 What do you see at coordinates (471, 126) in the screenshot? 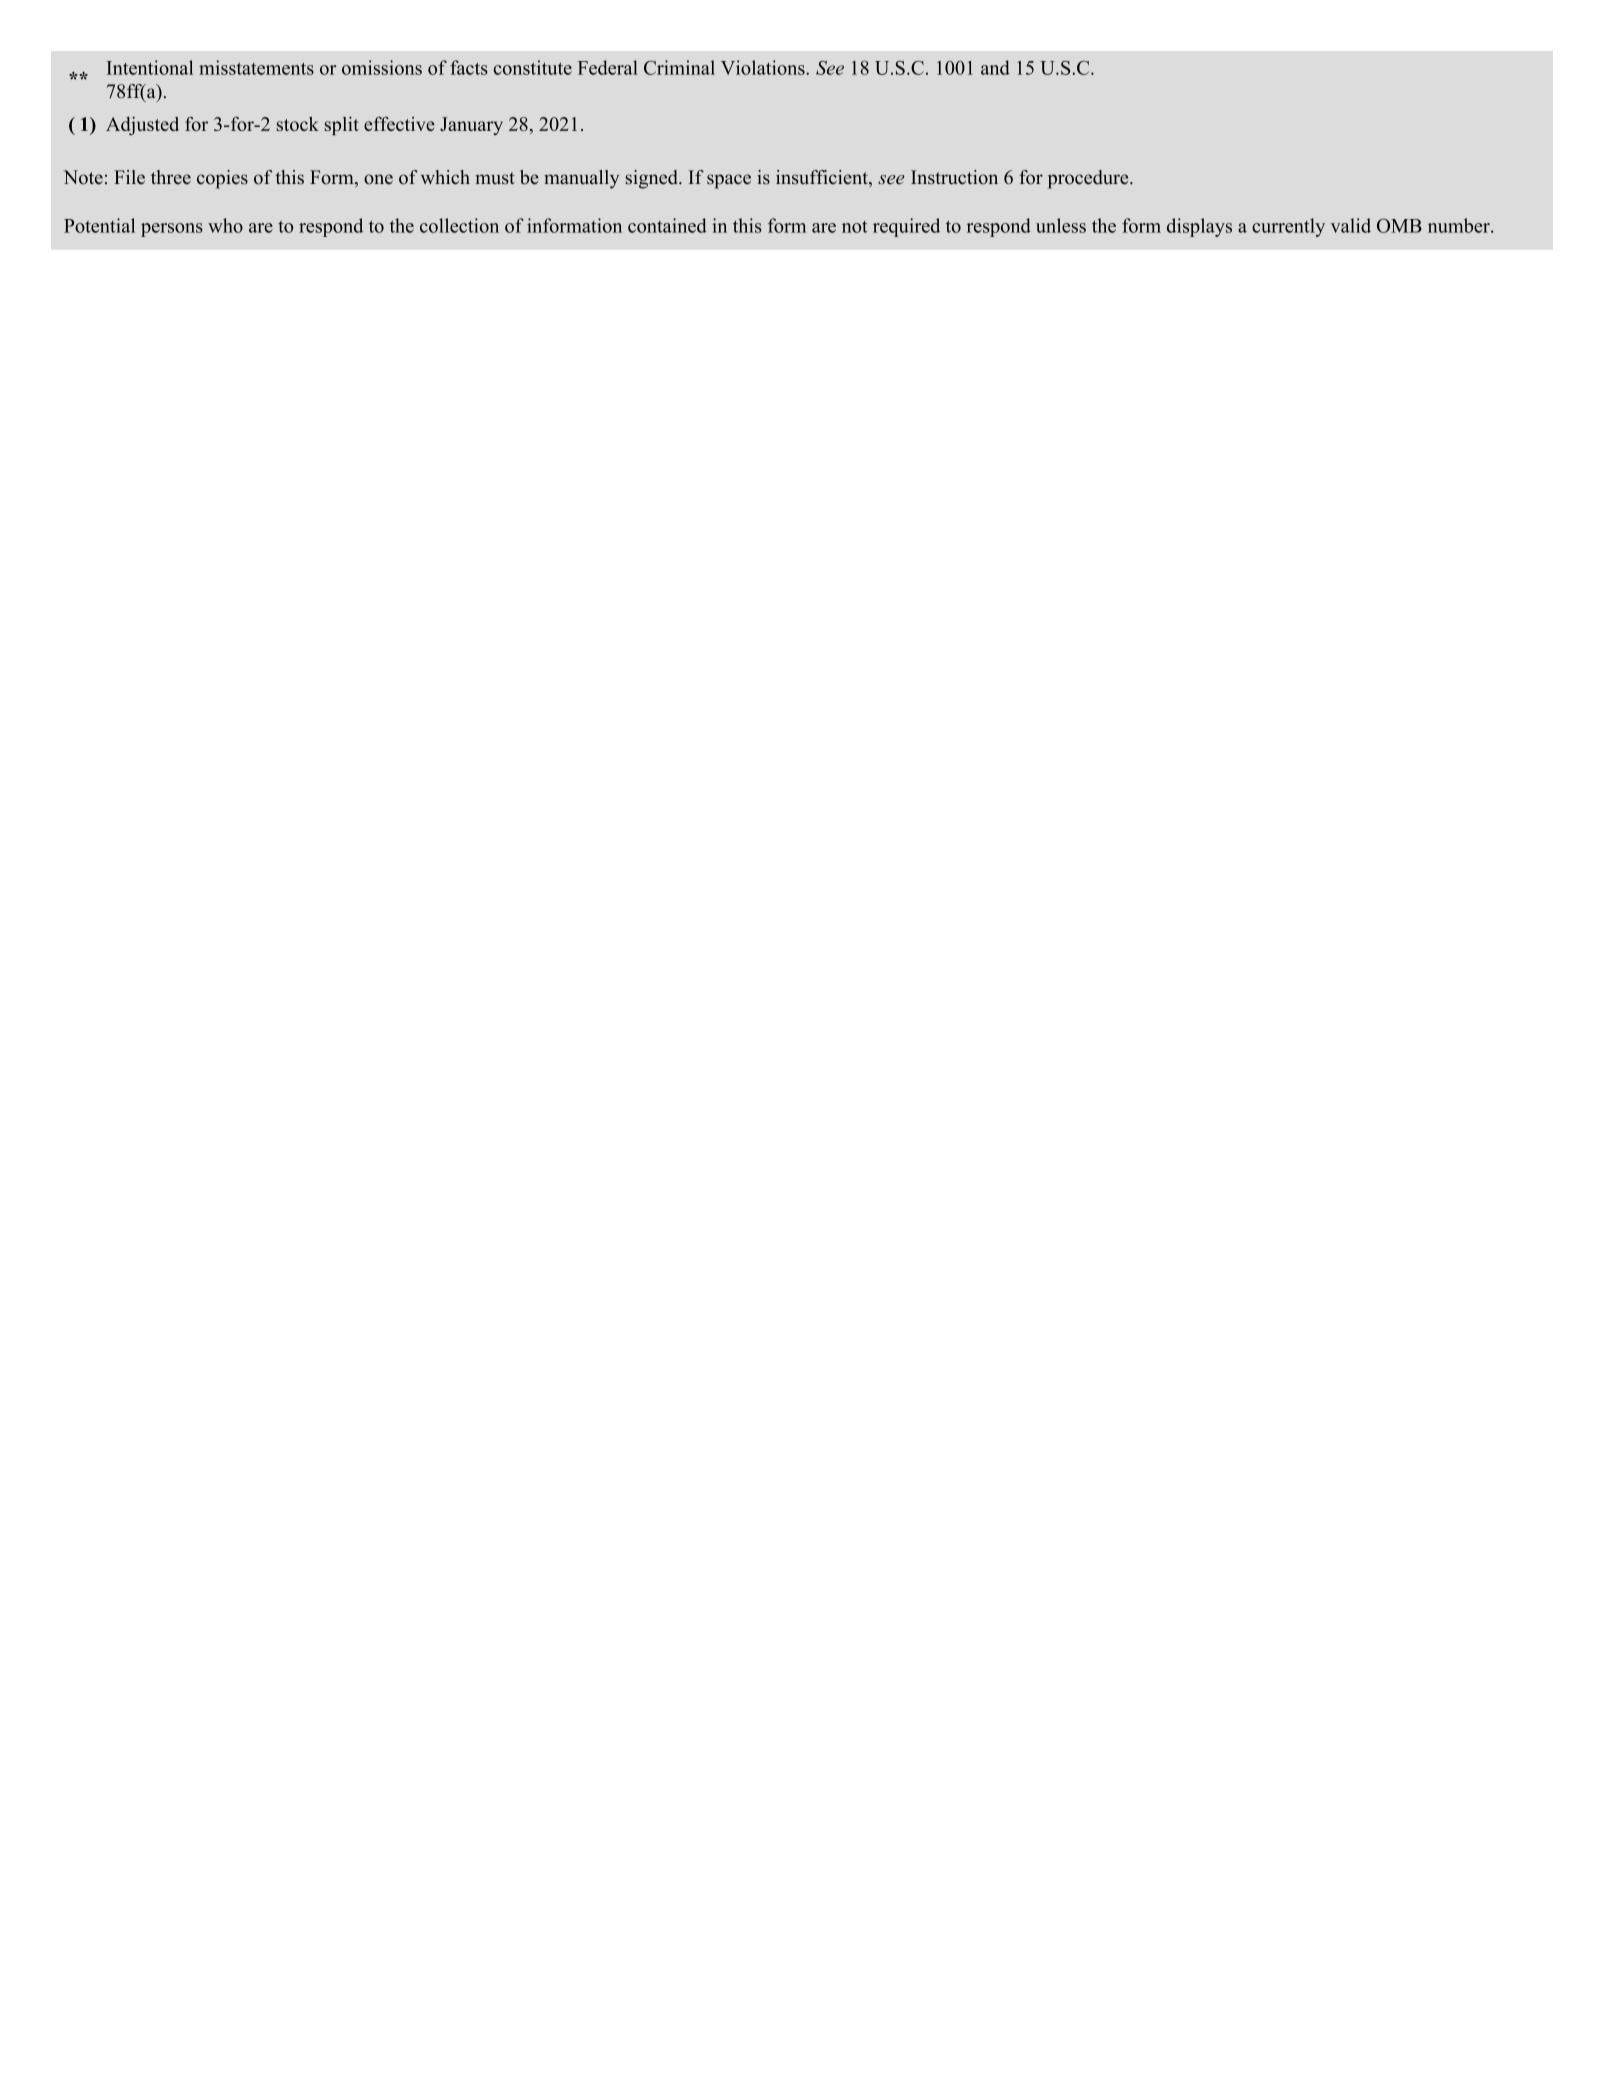
I see `January` at bounding box center [471, 126].
